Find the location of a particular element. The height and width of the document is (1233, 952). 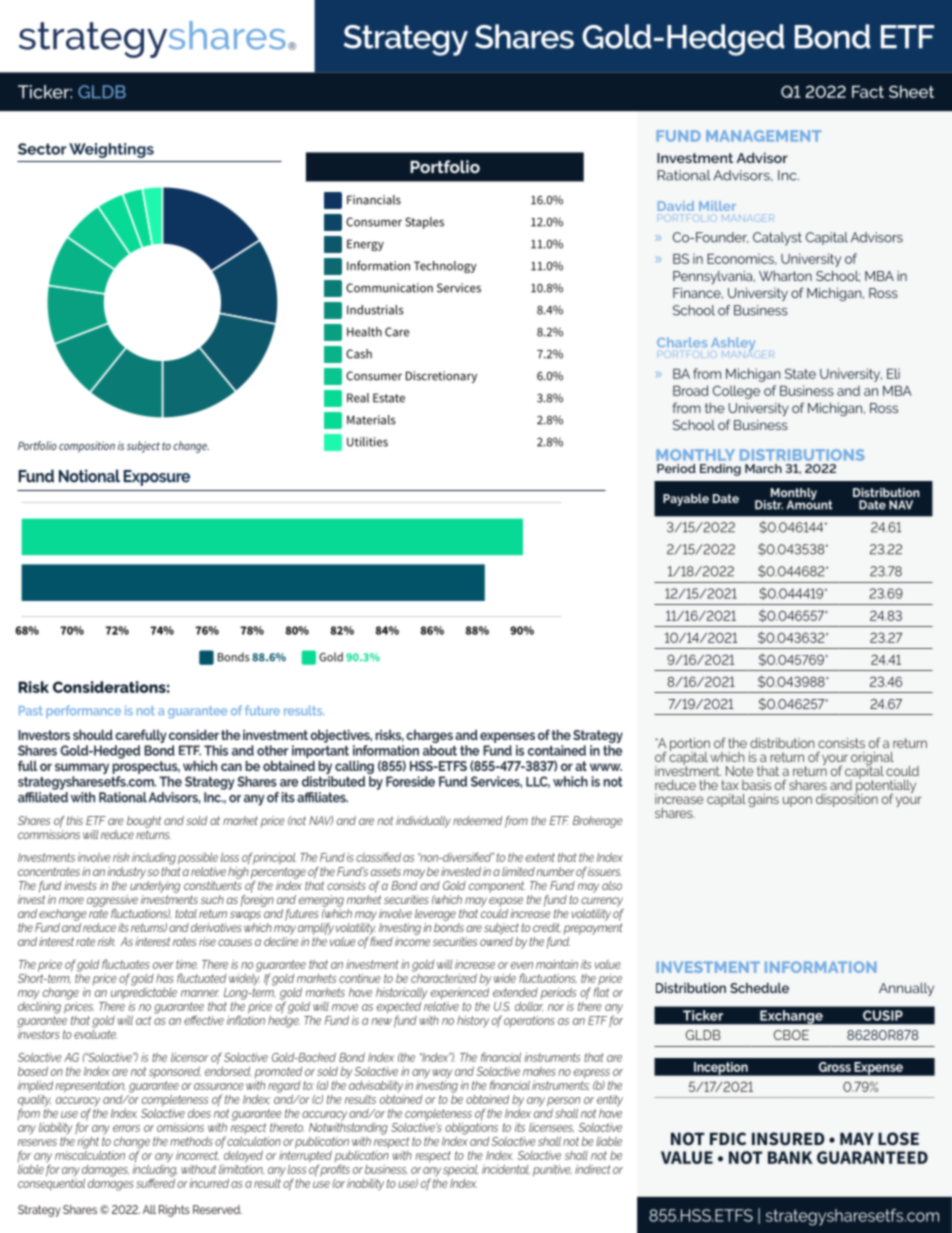

suffered is located at coordinates (155, 1182).
